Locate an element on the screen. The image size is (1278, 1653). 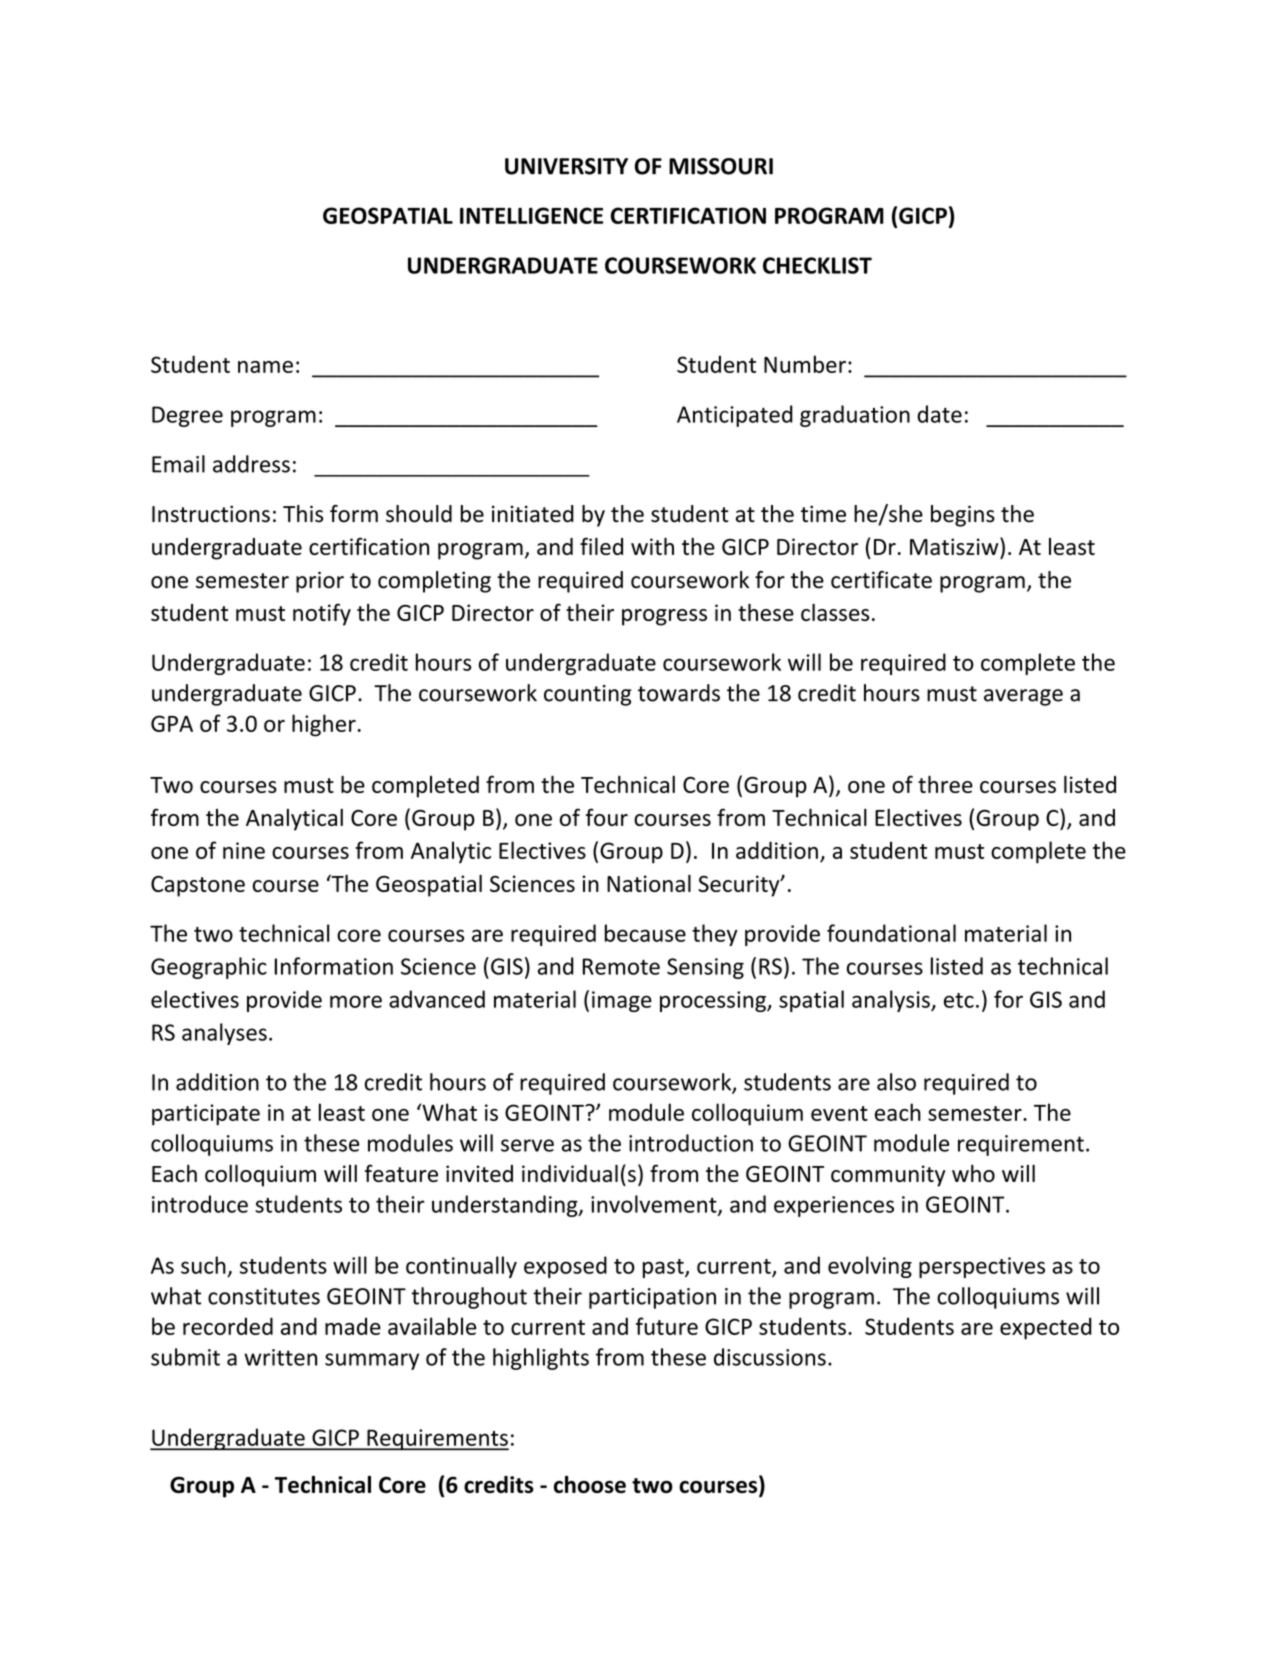
choose is located at coordinates (590, 1484).
